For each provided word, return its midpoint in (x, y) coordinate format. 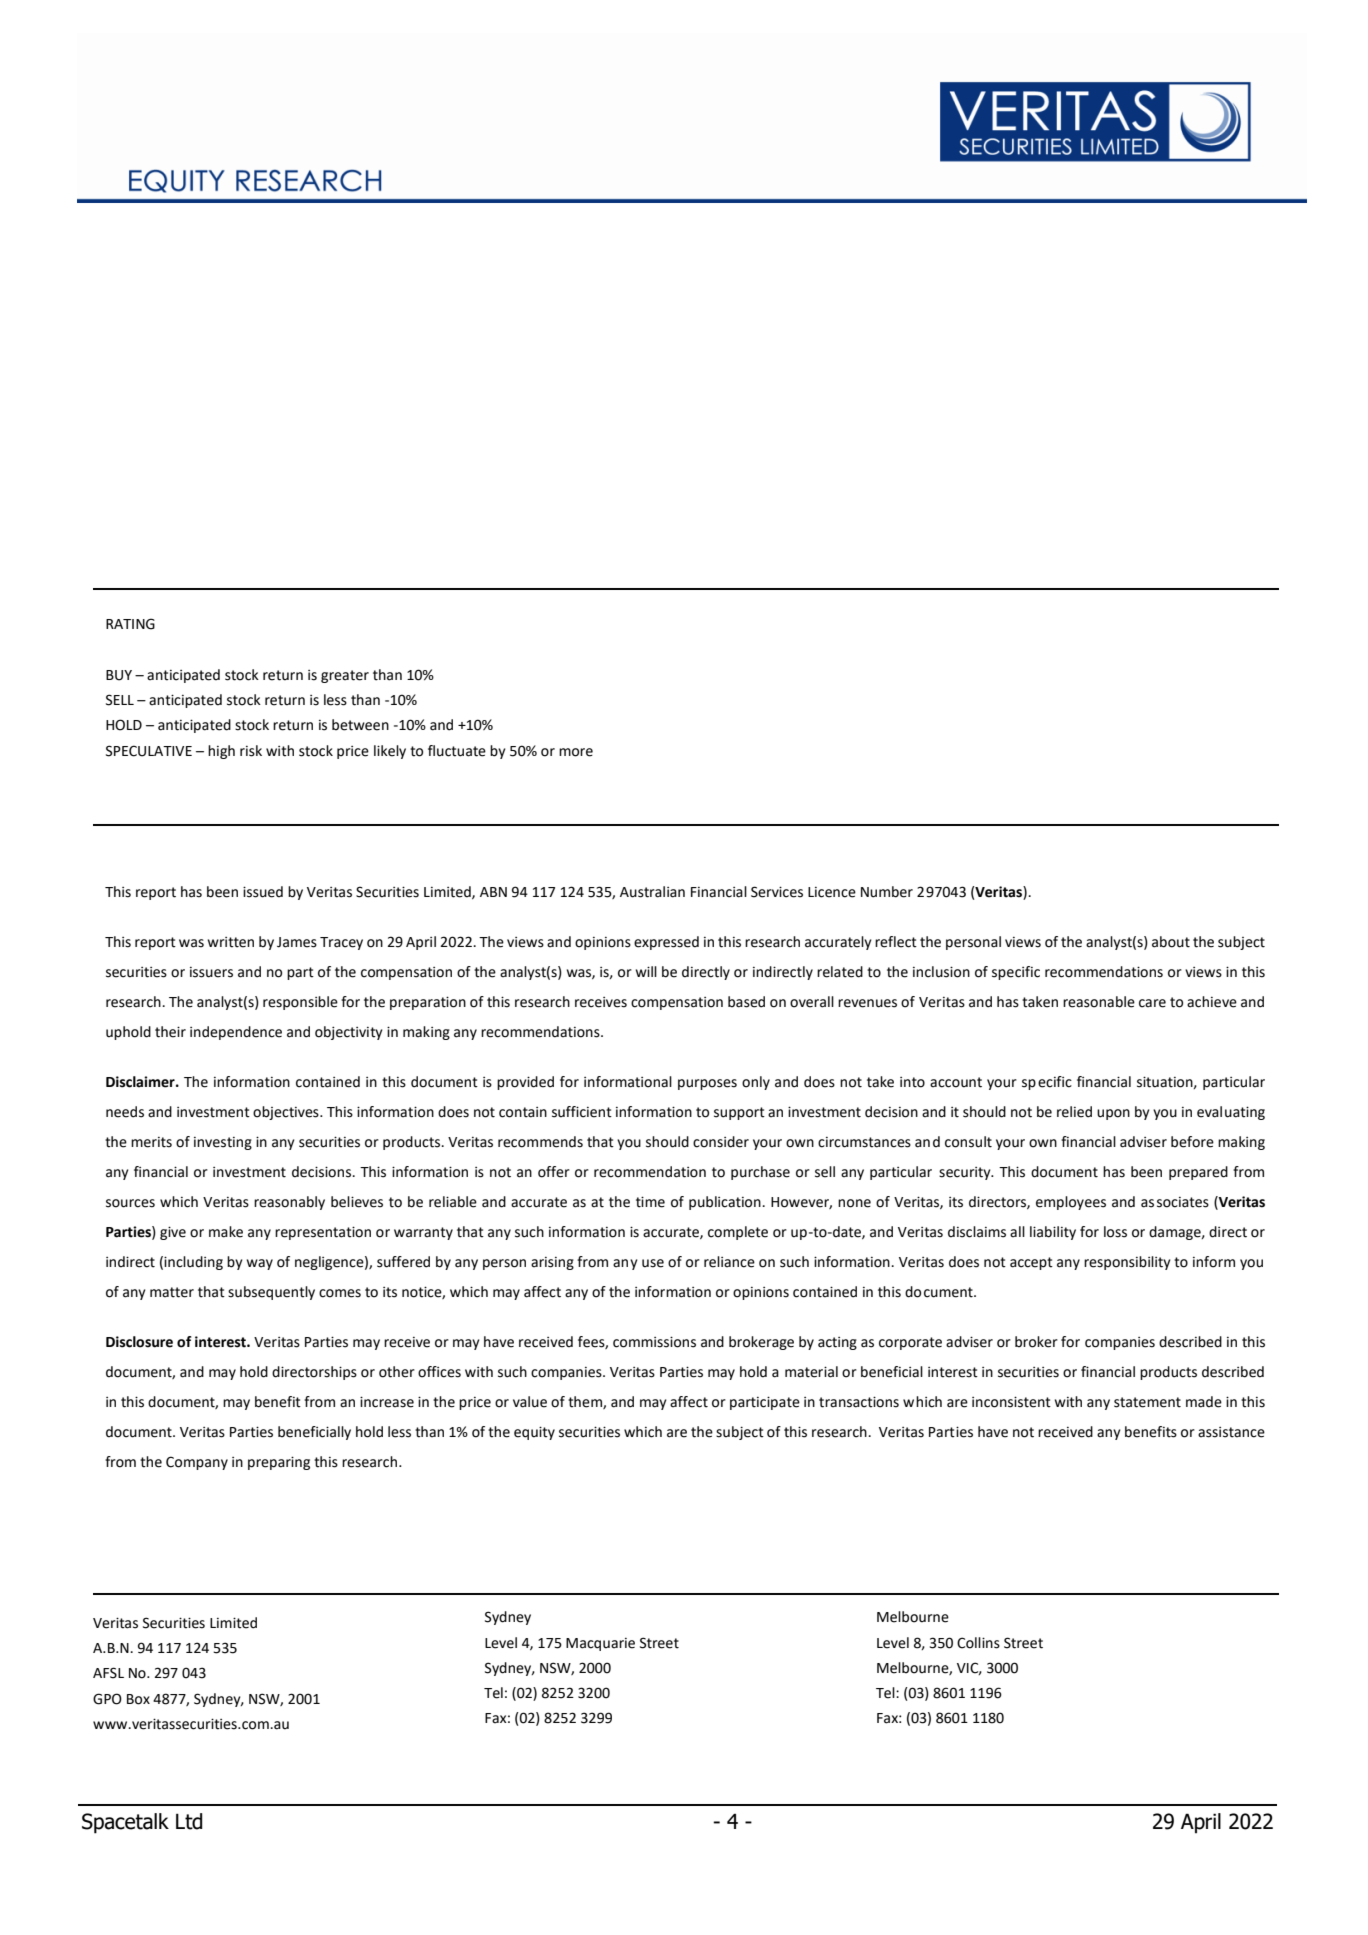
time (650, 1202)
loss (1115, 1232)
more (576, 752)
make (226, 1232)
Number (887, 892)
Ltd (189, 1821)
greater (345, 676)
